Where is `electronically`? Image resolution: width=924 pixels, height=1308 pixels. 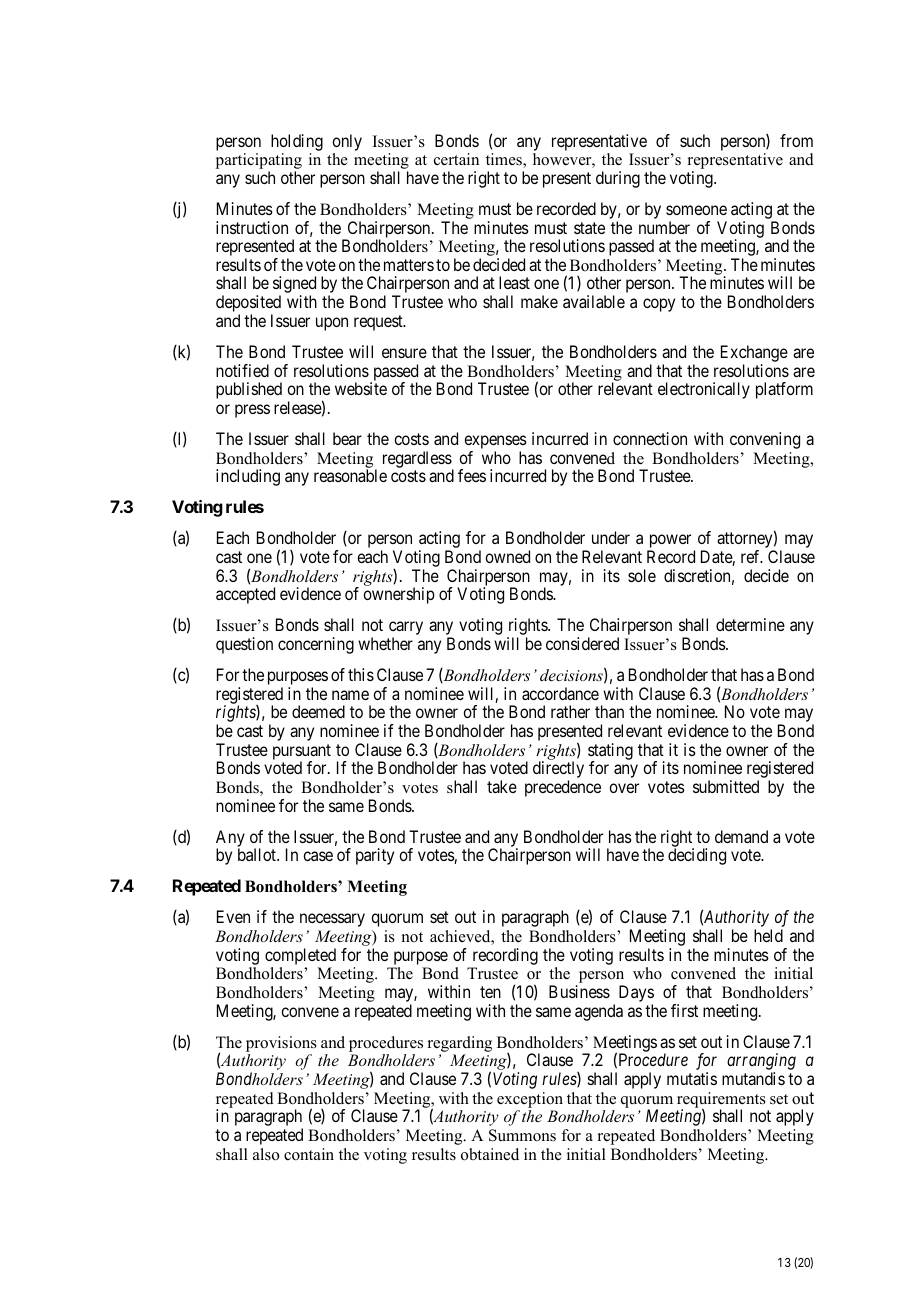
electronically is located at coordinates (704, 390).
